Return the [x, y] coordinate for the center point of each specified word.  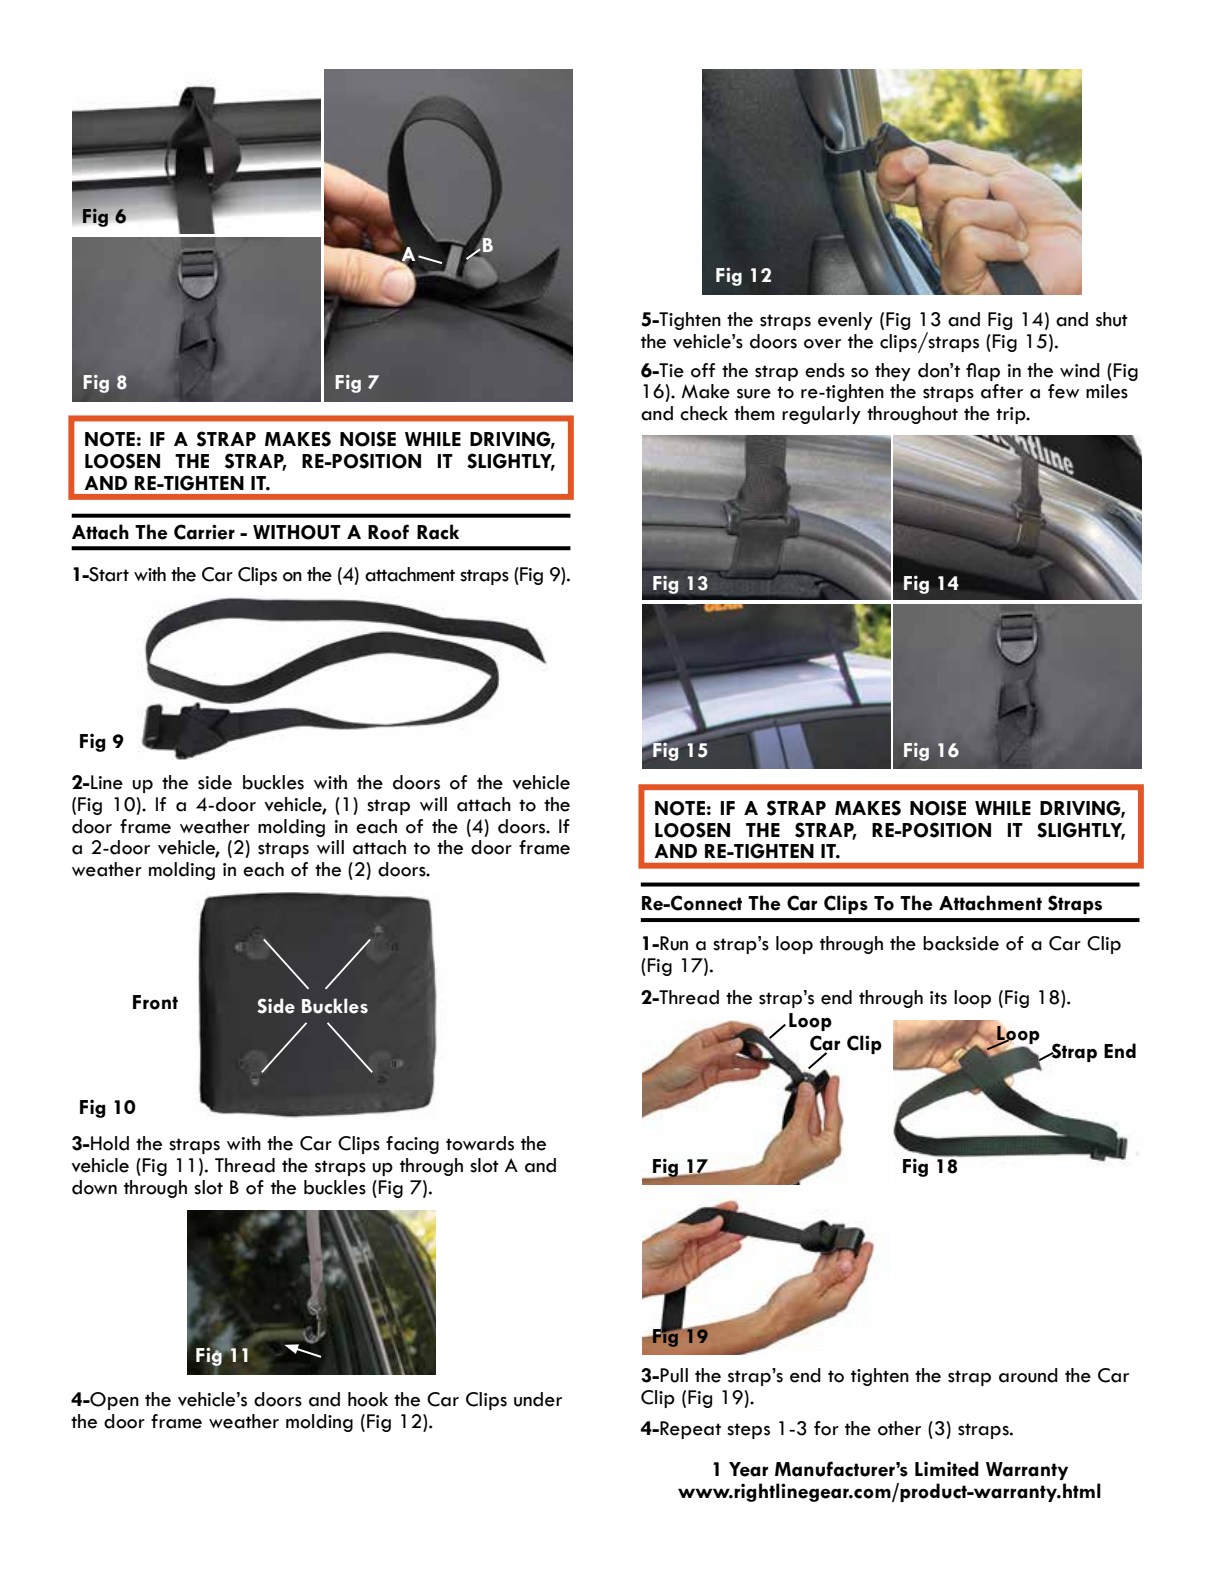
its [938, 998]
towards [480, 1143]
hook [368, 1399]
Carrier [204, 532]
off [703, 370]
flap [983, 372]
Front [155, 1002]
